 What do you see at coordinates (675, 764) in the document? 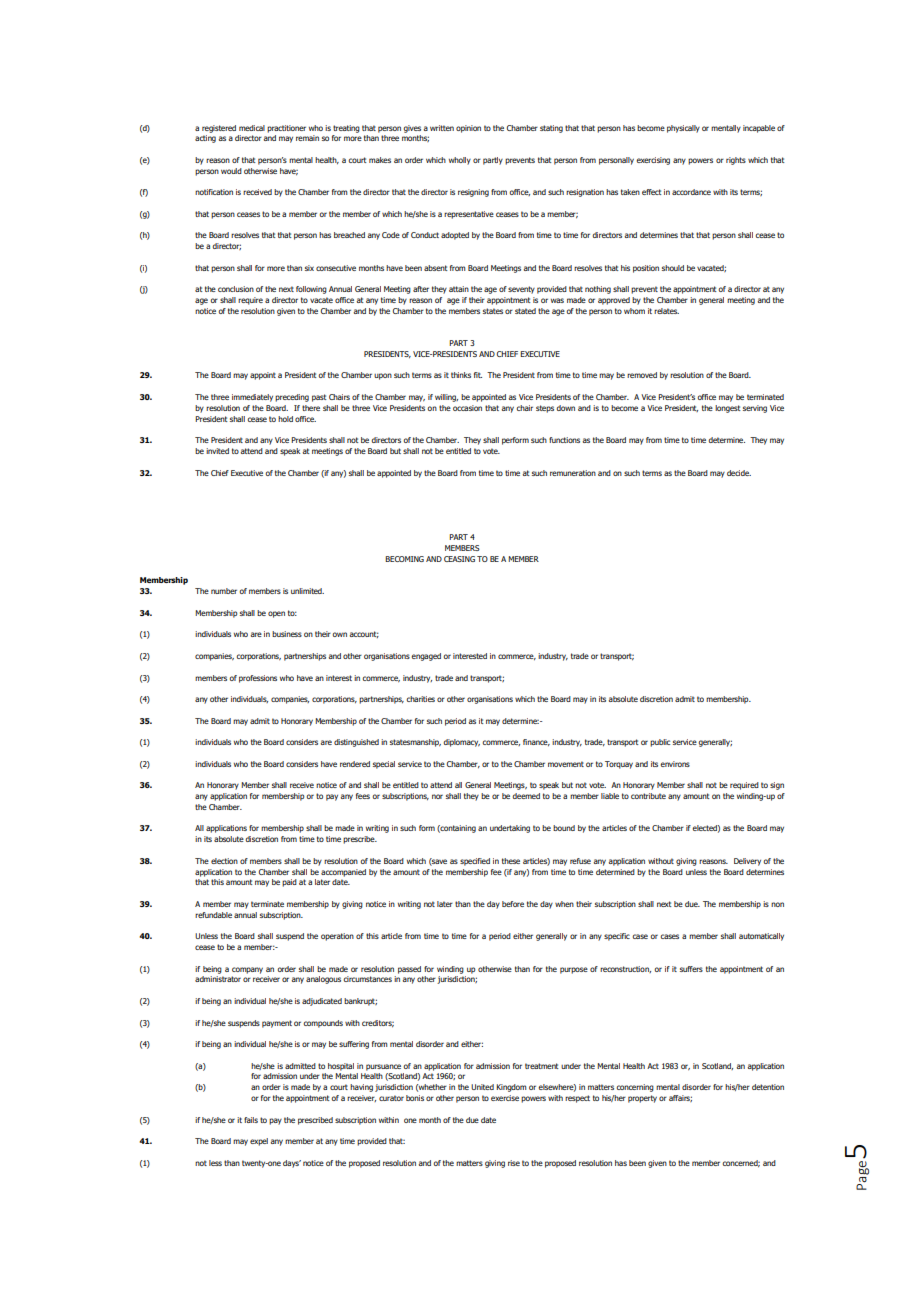
I see `environs` at bounding box center [675, 764].
